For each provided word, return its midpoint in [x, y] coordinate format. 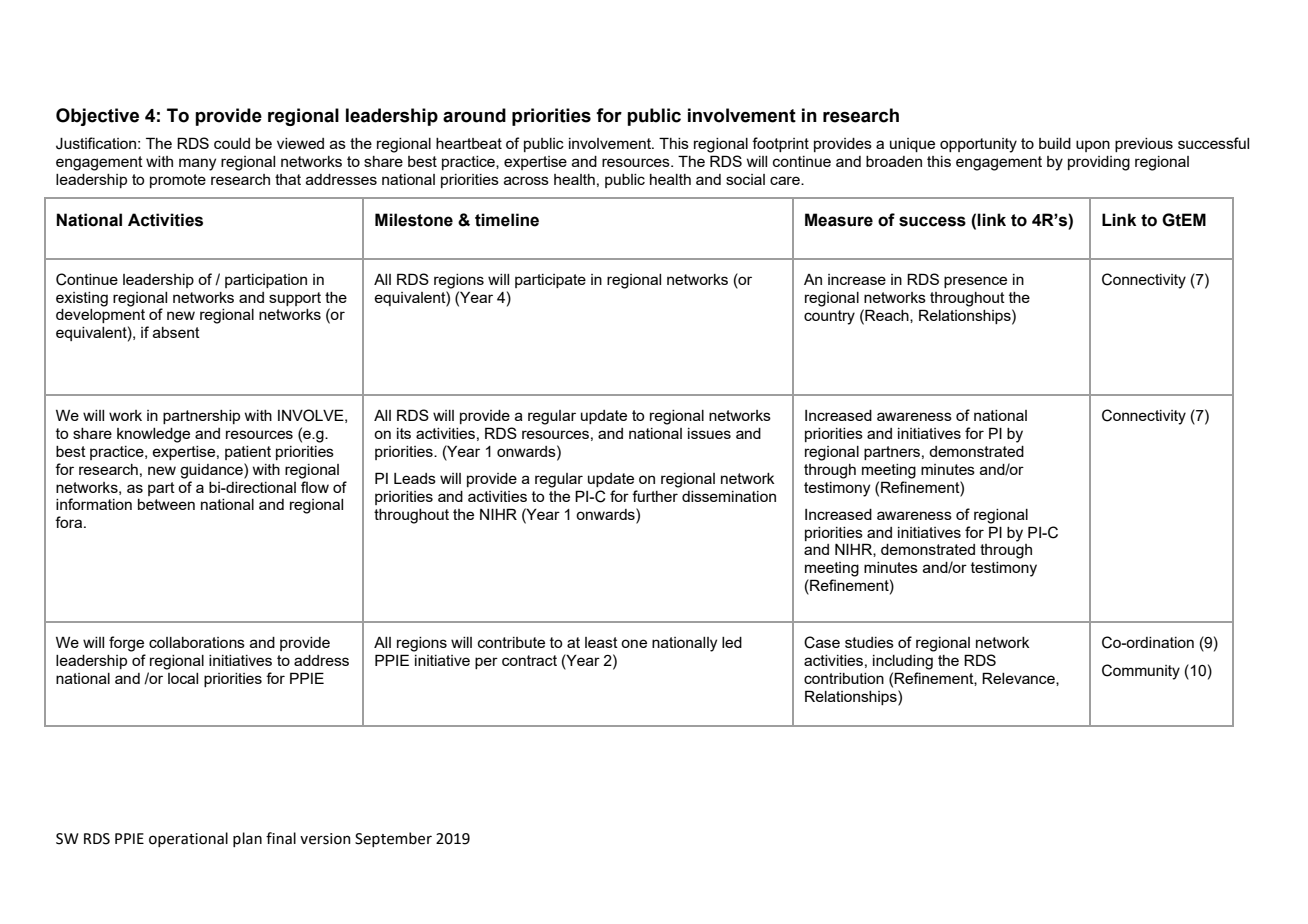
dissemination [729, 496]
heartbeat [469, 143]
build [1055, 143]
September [393, 839]
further [655, 496]
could [232, 143]
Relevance [1019, 679]
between [166, 504]
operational [188, 839]
